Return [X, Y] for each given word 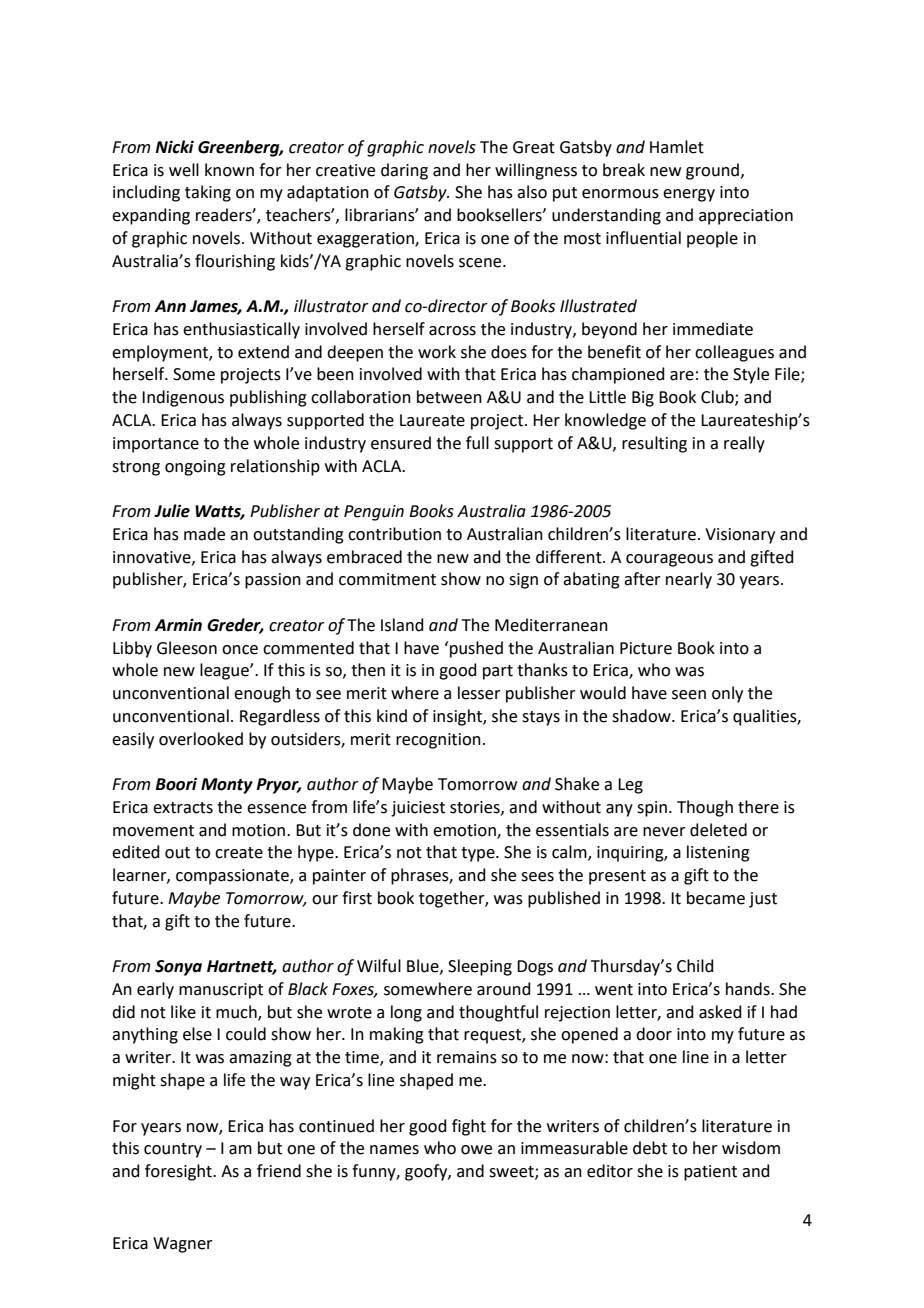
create [239, 853]
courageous [669, 560]
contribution [394, 534]
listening [718, 853]
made [204, 534]
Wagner [183, 1245]
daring [404, 171]
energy [689, 195]
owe [476, 1150]
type [479, 854]
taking [208, 193]
